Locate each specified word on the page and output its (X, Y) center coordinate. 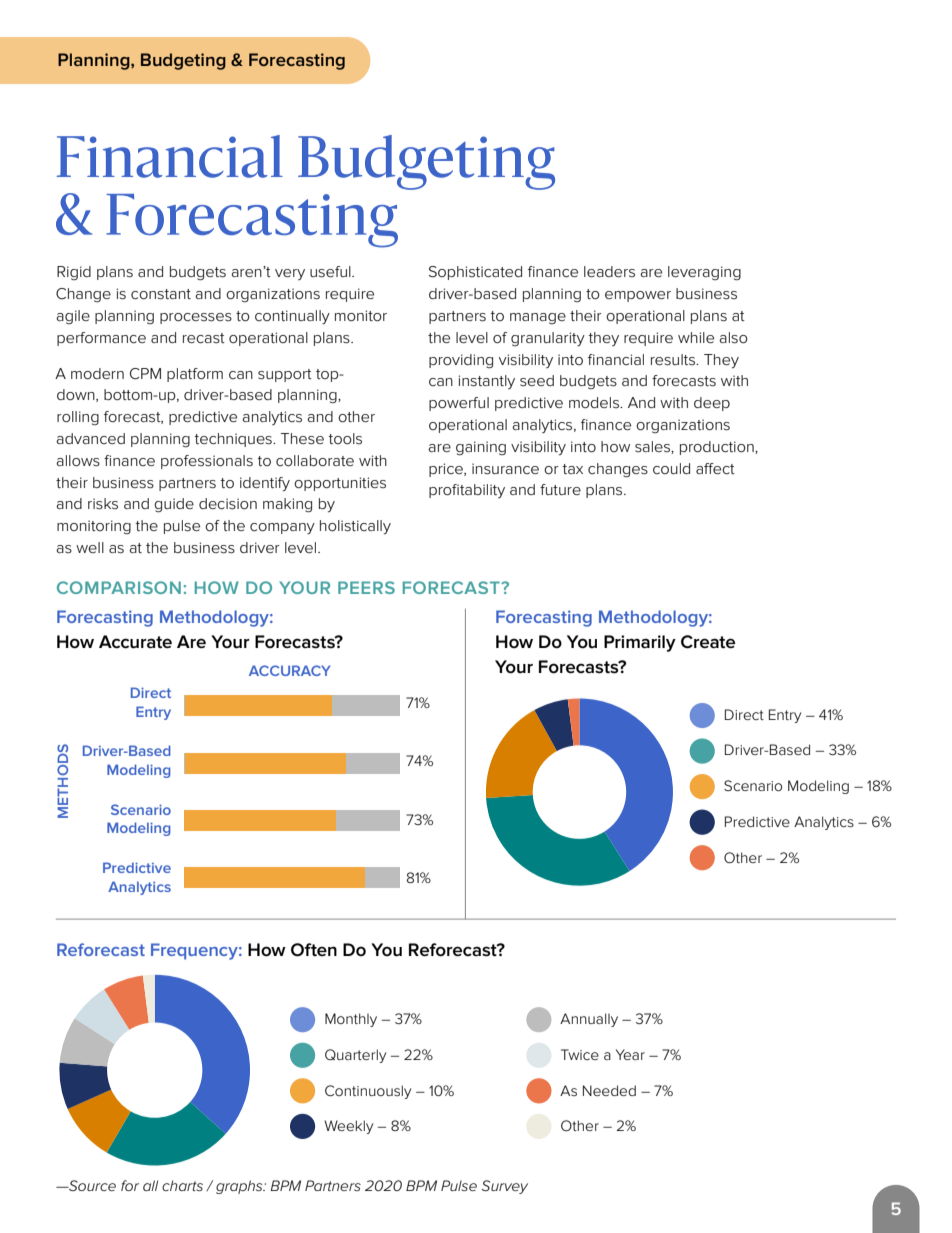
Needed (609, 1090)
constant (161, 294)
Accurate (135, 642)
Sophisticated (475, 273)
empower (638, 296)
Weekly (348, 1127)
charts (182, 1185)
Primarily (640, 643)
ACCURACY (290, 670)
